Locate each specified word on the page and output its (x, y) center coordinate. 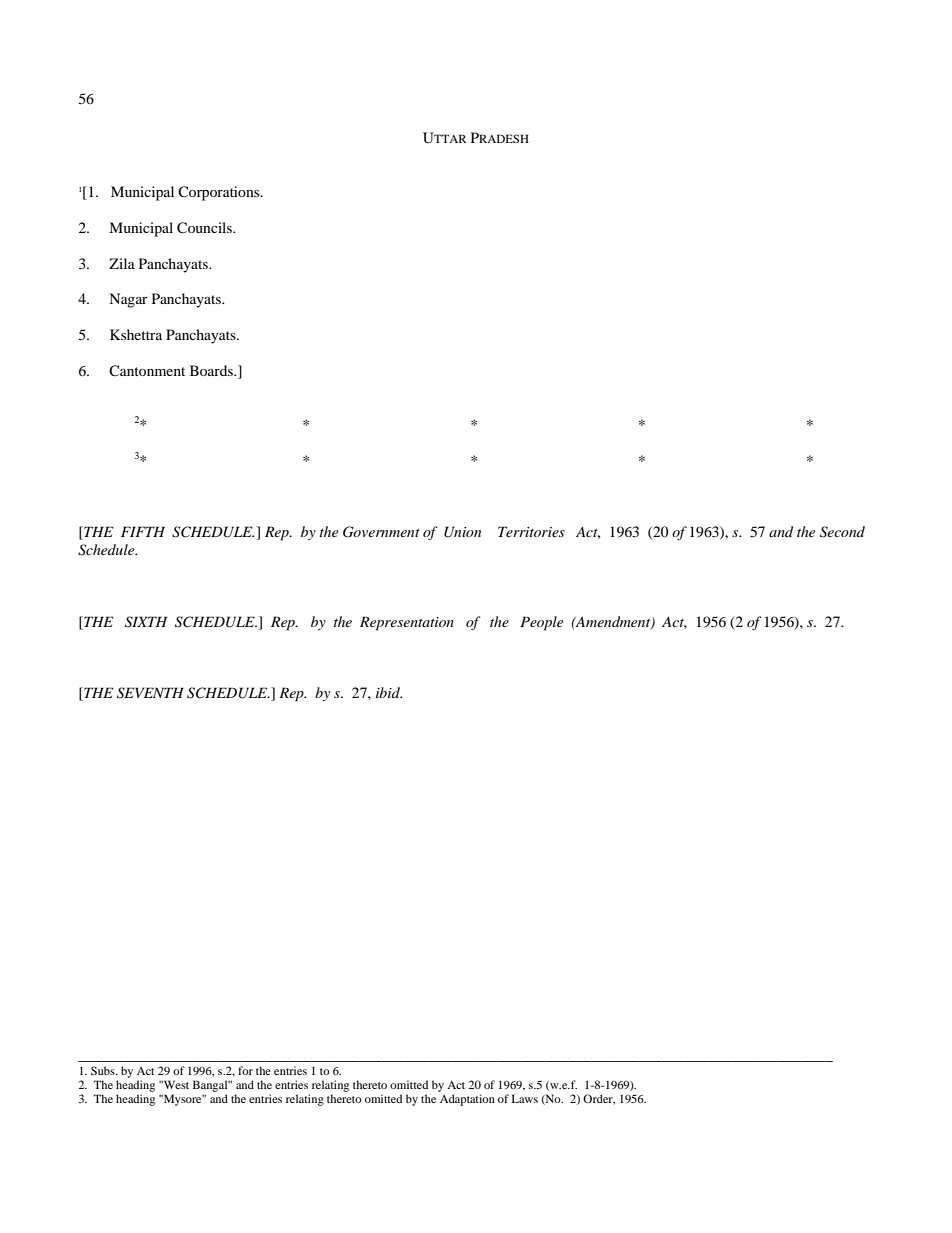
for (245, 1070)
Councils (205, 228)
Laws (525, 1098)
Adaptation (467, 1100)
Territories (531, 531)
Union (462, 532)
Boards (212, 370)
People (541, 623)
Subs (104, 1070)
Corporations (220, 193)
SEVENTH (150, 693)
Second (842, 532)
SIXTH (146, 622)
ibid (389, 692)
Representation (407, 623)
